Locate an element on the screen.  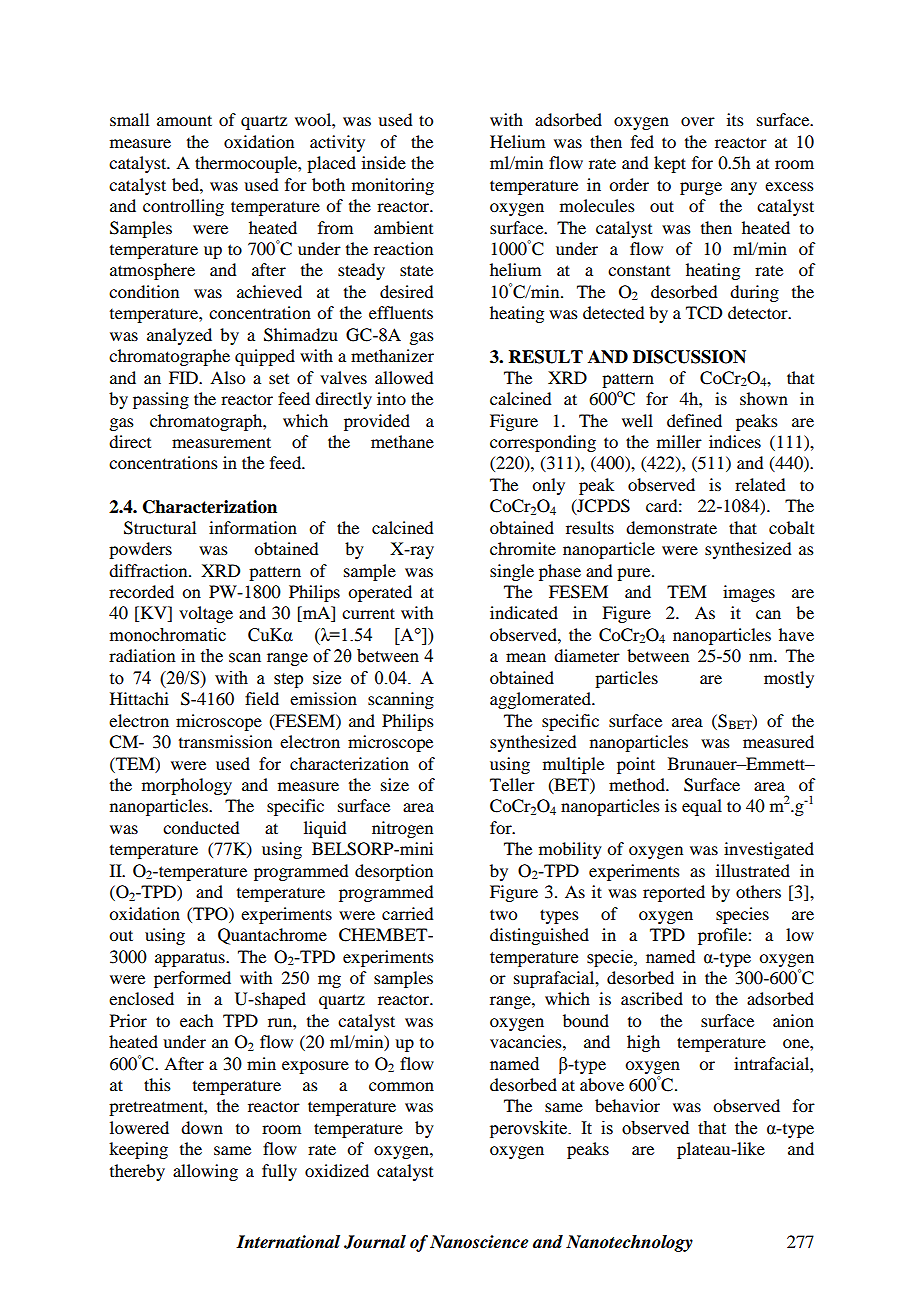
mostly is located at coordinates (789, 679).
